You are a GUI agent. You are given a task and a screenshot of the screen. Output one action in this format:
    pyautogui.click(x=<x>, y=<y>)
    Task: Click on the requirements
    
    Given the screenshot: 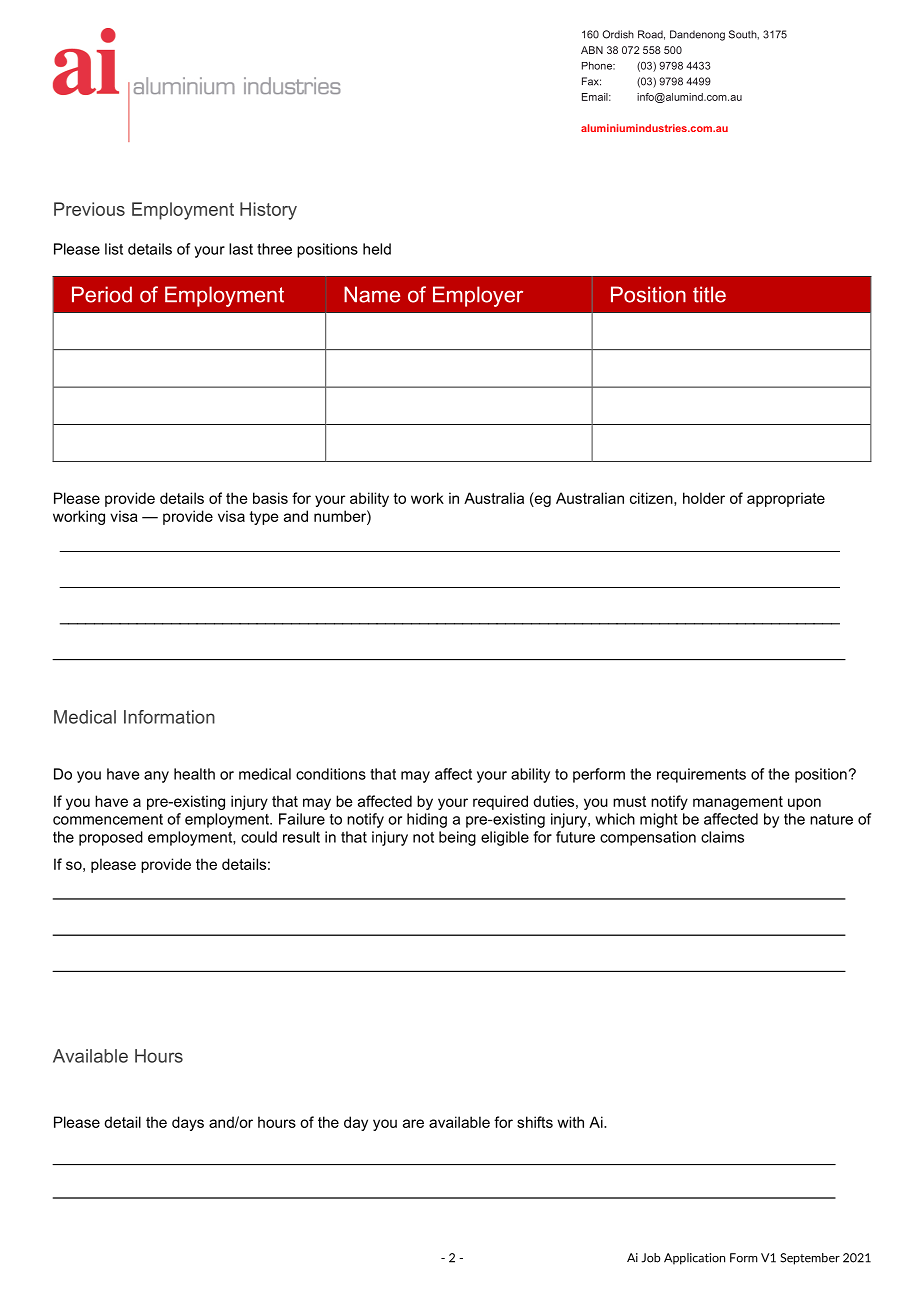 What is the action you would take?
    pyautogui.click(x=701, y=775)
